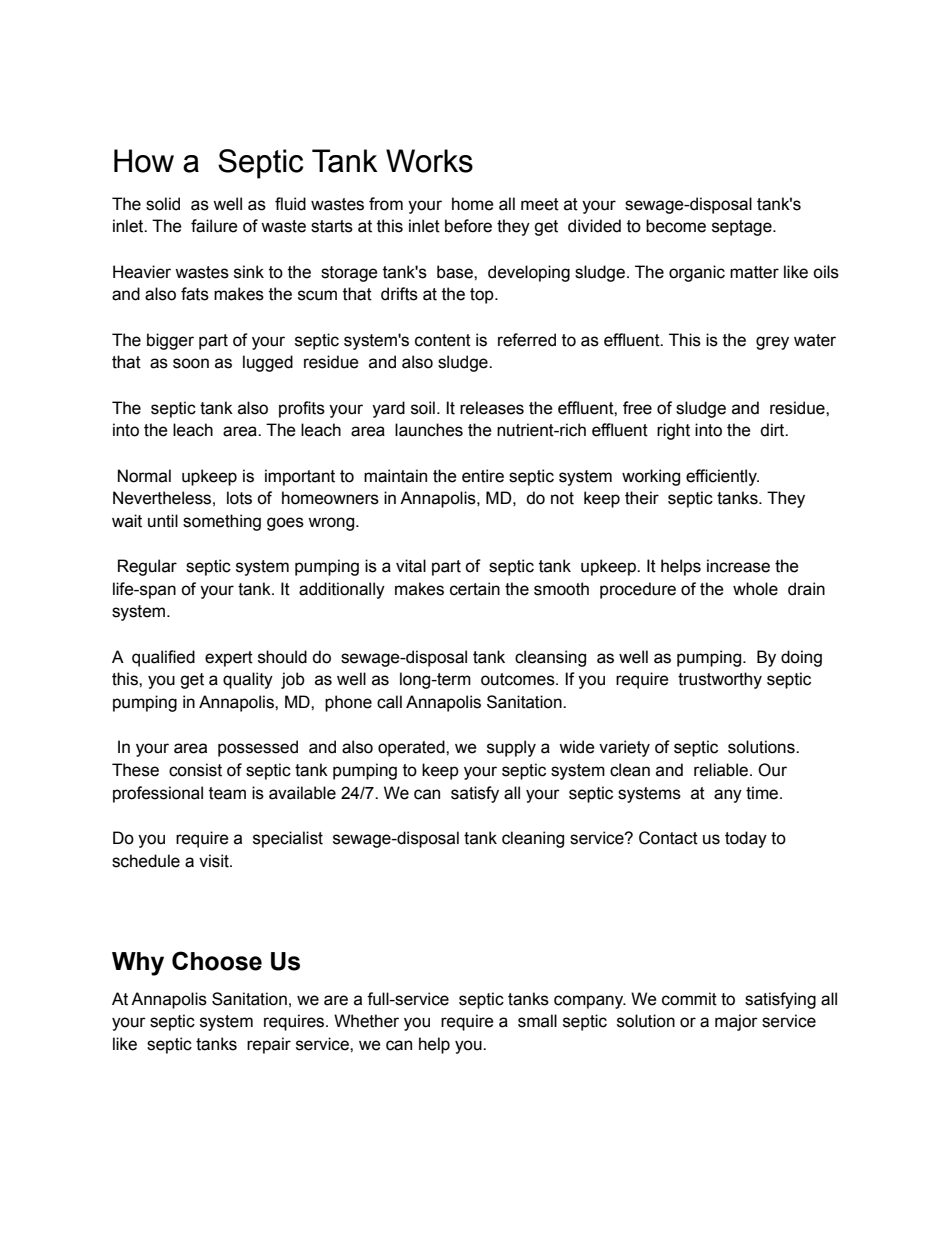 This screenshot has height=1233, width=952. What do you see at coordinates (163, 204) in the screenshot?
I see `solid` at bounding box center [163, 204].
